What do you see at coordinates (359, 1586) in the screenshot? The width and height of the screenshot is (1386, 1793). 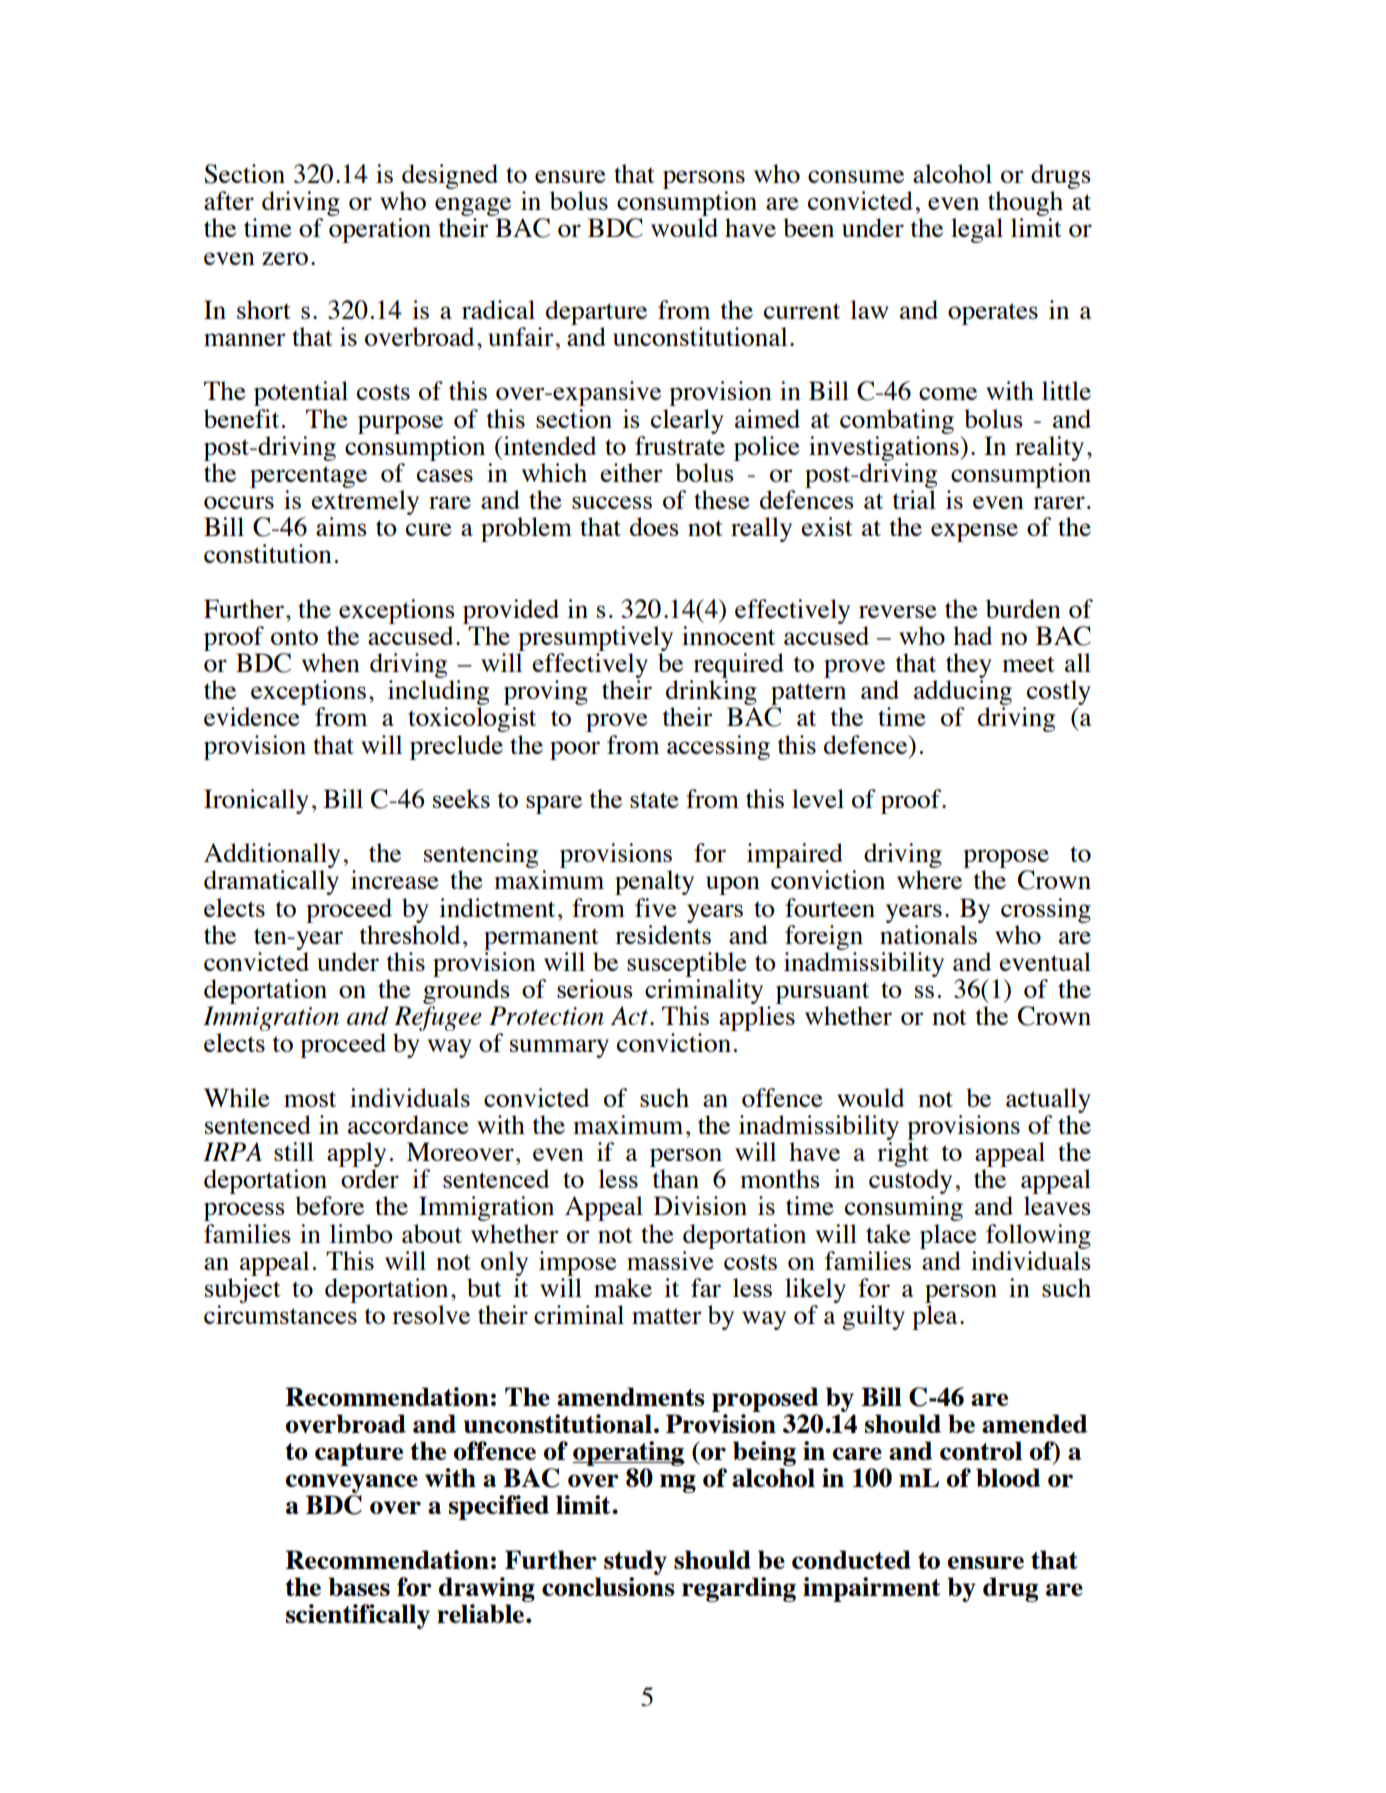 I see `bases` at bounding box center [359, 1586].
